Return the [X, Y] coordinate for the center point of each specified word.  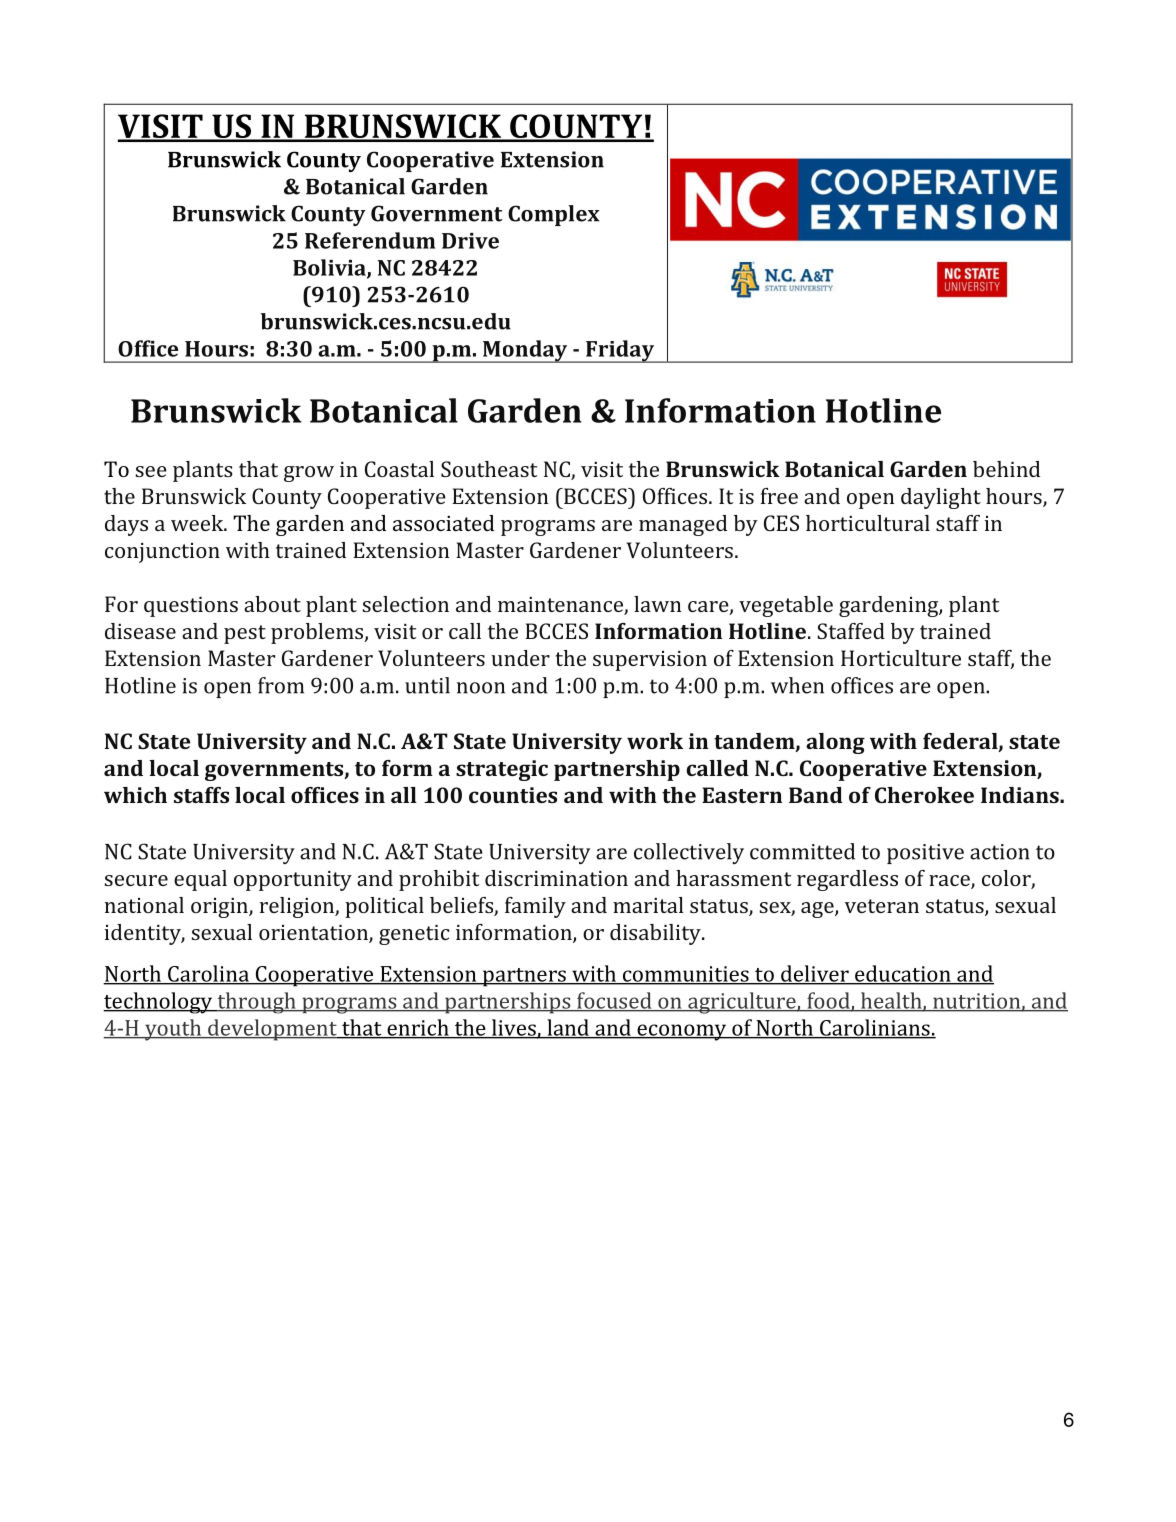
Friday [620, 351]
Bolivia [330, 268]
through [256, 1003]
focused [614, 1001]
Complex [554, 215]
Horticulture [901, 658]
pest [245, 634]
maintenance [561, 606]
